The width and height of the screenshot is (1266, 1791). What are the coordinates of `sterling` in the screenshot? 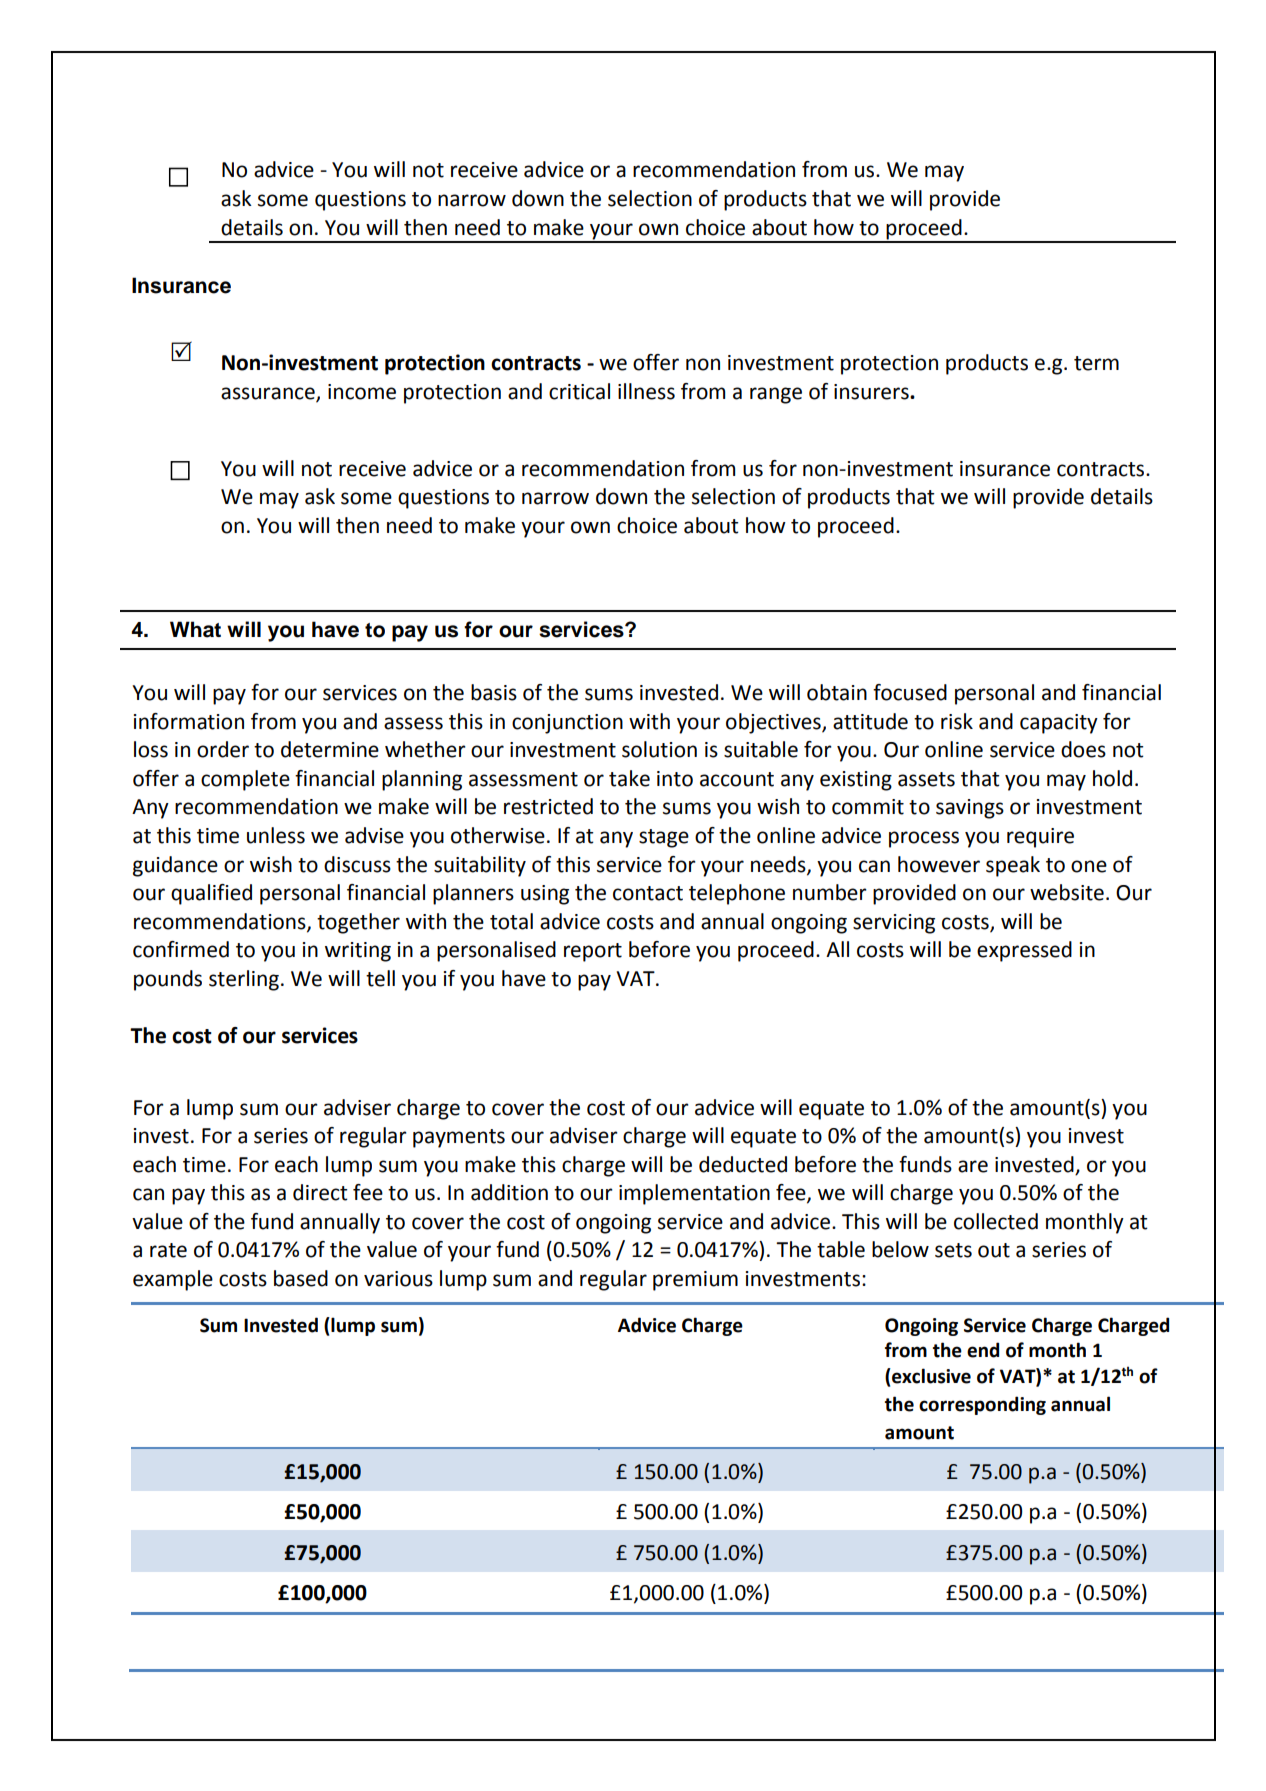 It's located at (244, 980).
